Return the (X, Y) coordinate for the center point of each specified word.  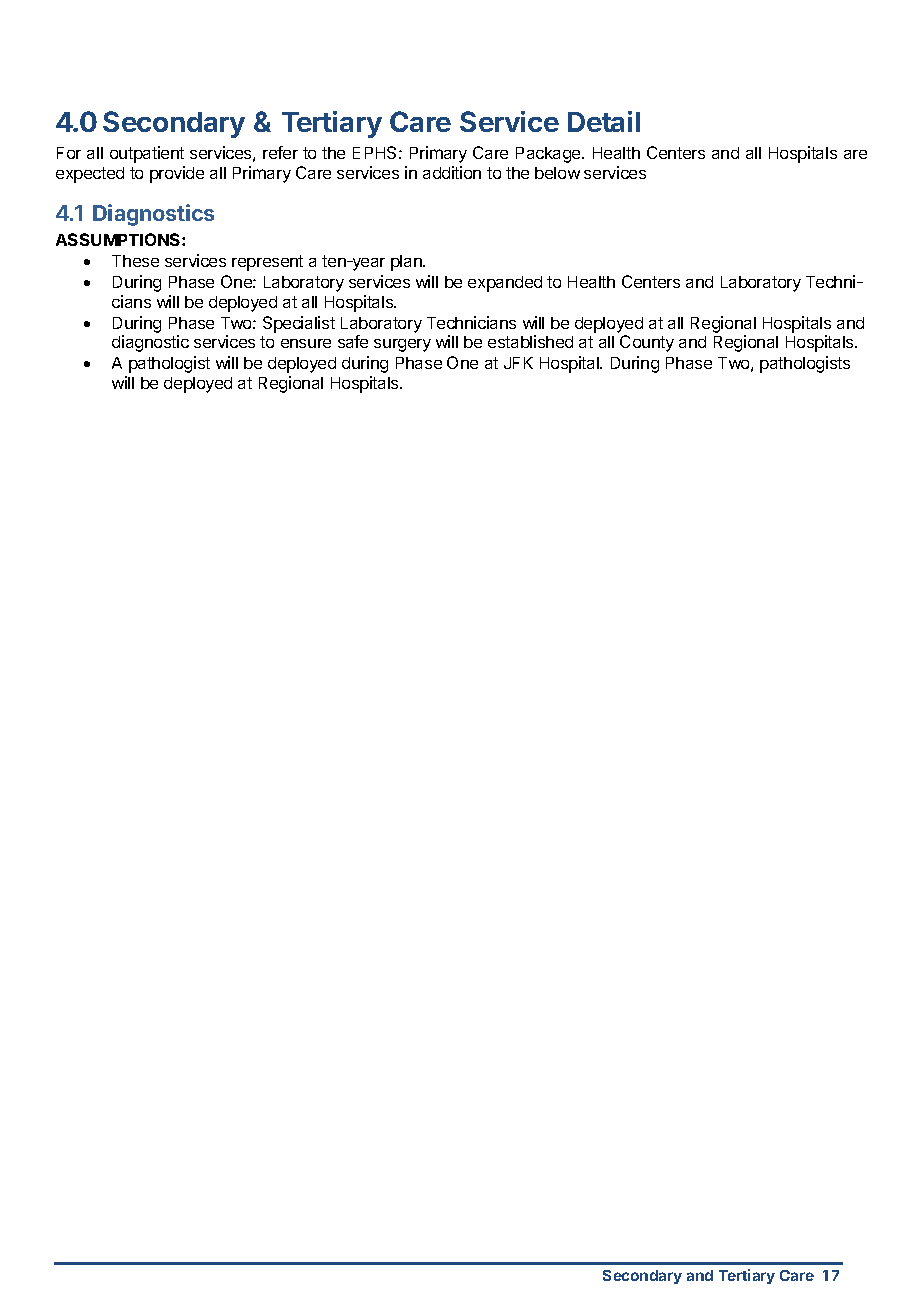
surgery (402, 345)
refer (280, 152)
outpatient (147, 154)
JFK (518, 363)
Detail (604, 121)
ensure (306, 343)
